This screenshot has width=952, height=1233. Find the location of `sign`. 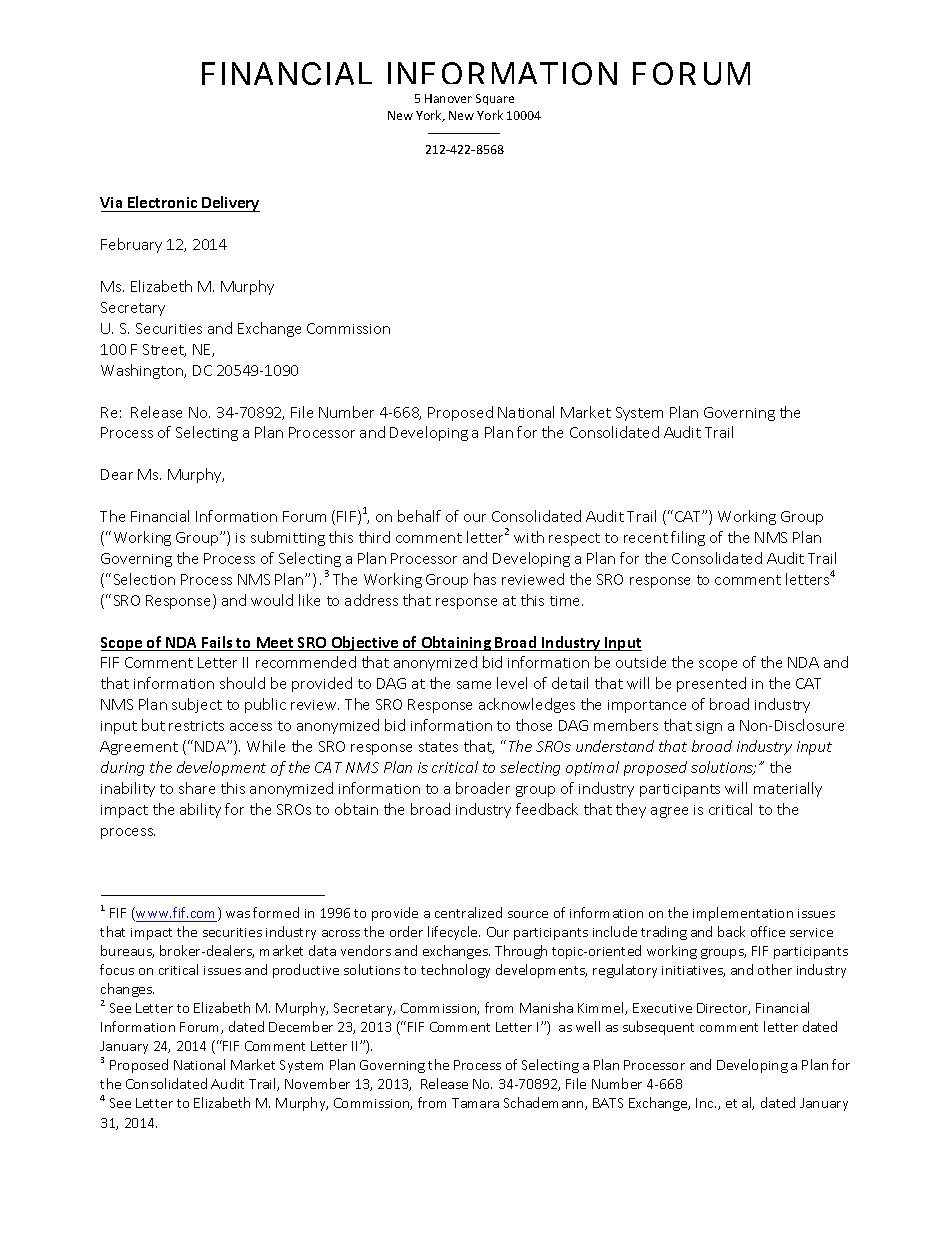

sign is located at coordinates (709, 727).
